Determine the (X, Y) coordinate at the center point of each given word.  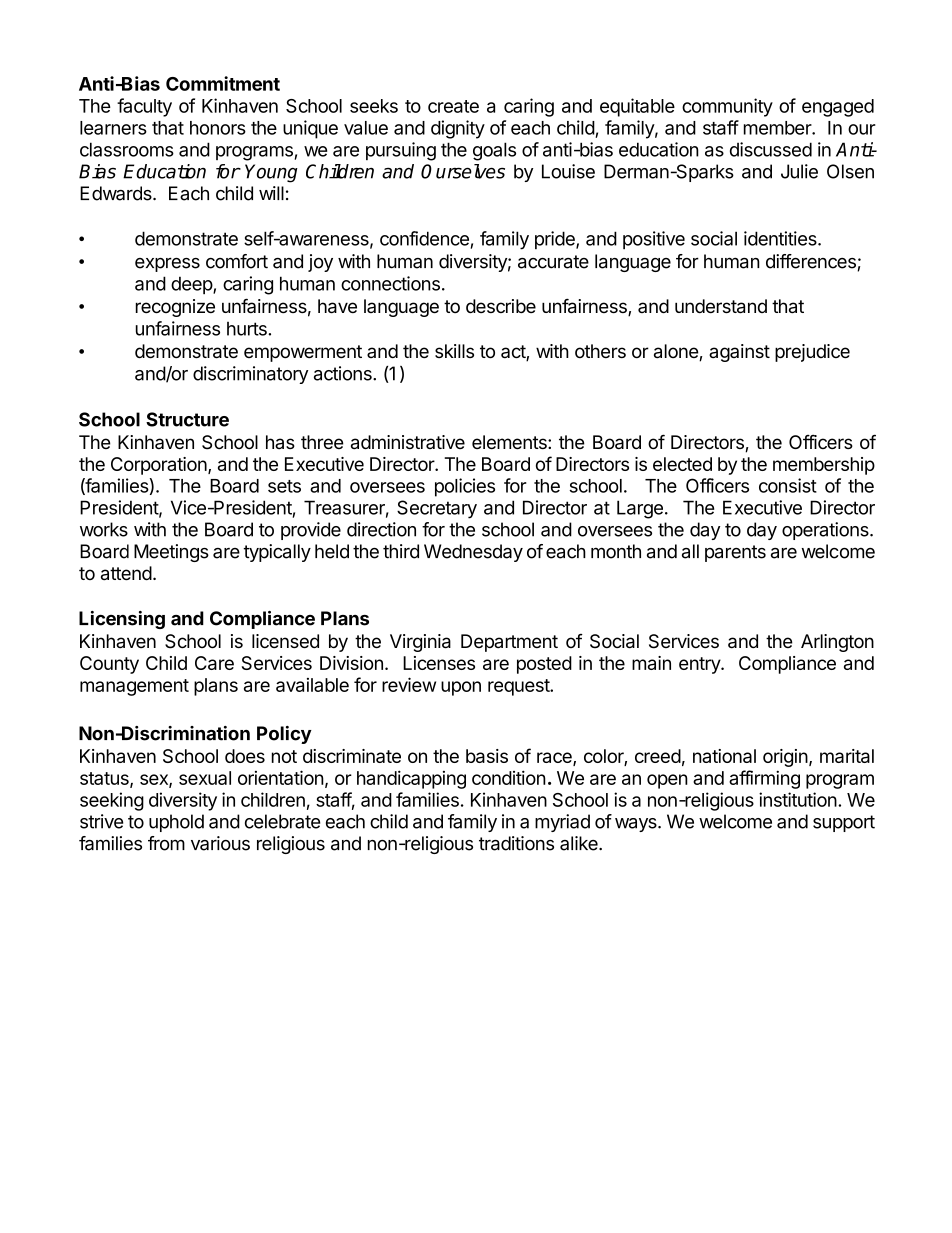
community (727, 107)
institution (798, 799)
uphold (176, 823)
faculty (144, 107)
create (453, 106)
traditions (516, 843)
